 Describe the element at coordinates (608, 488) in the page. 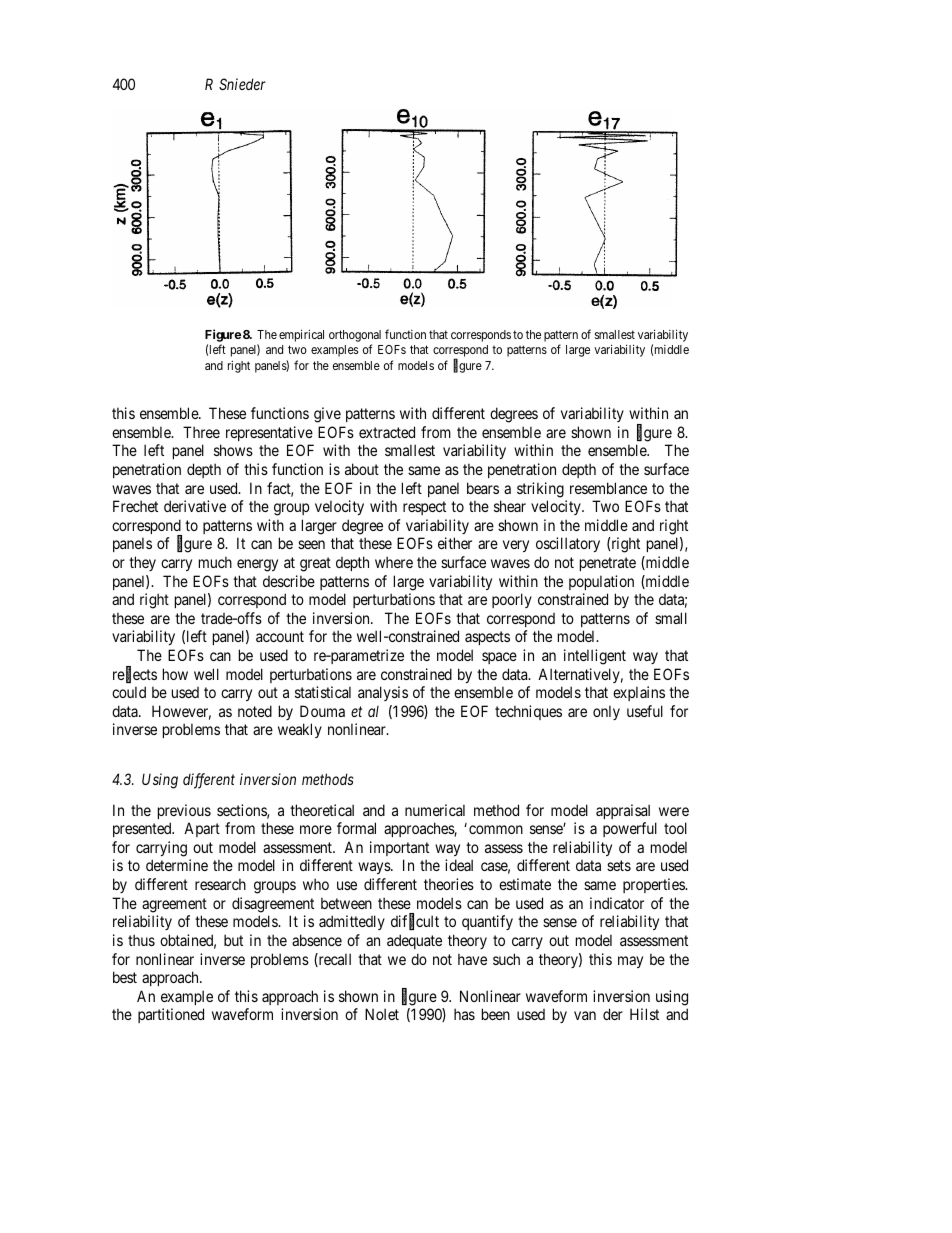

I see `resemblance` at that location.
